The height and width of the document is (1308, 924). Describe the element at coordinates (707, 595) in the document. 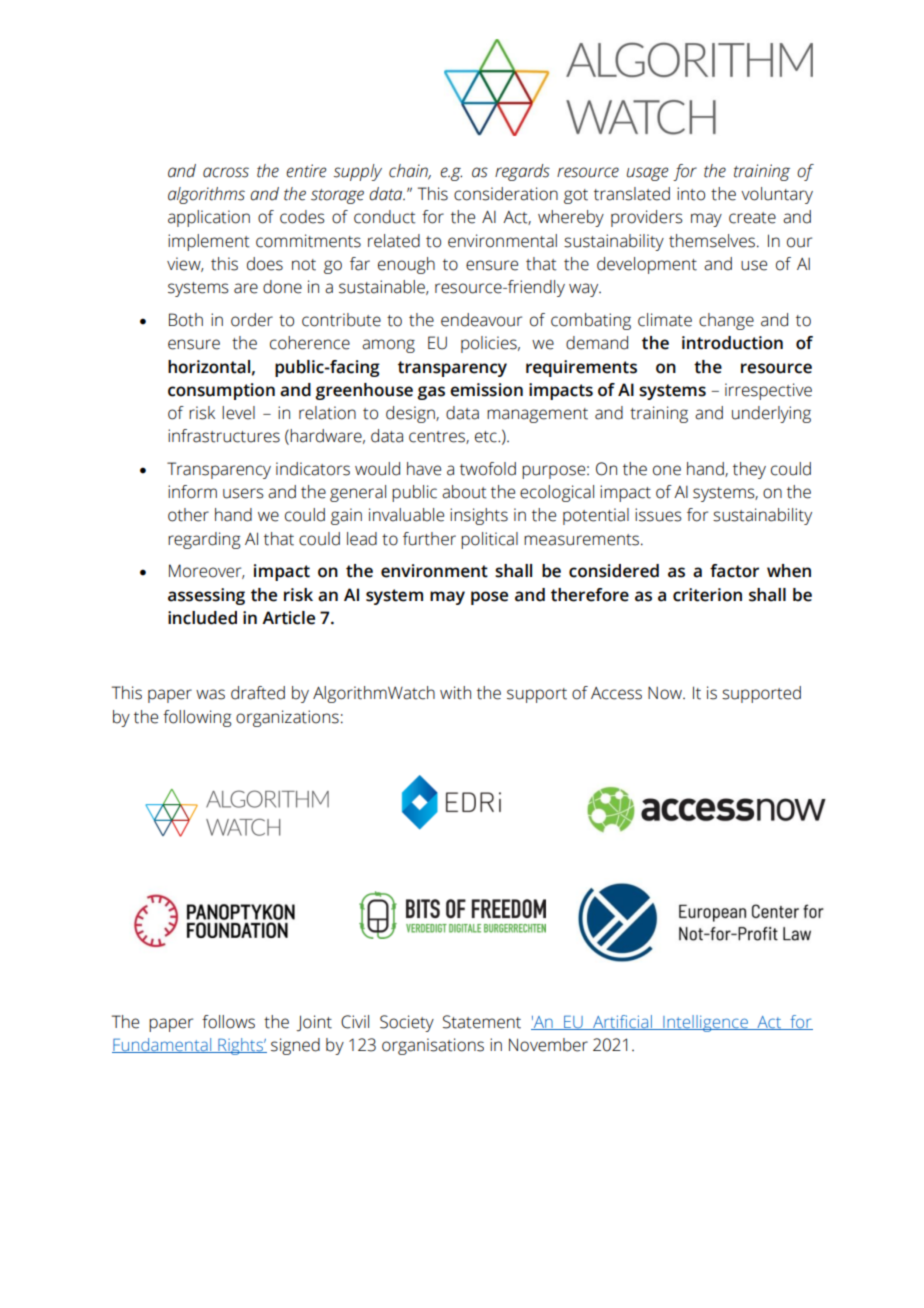

I see `criterion` at that location.
